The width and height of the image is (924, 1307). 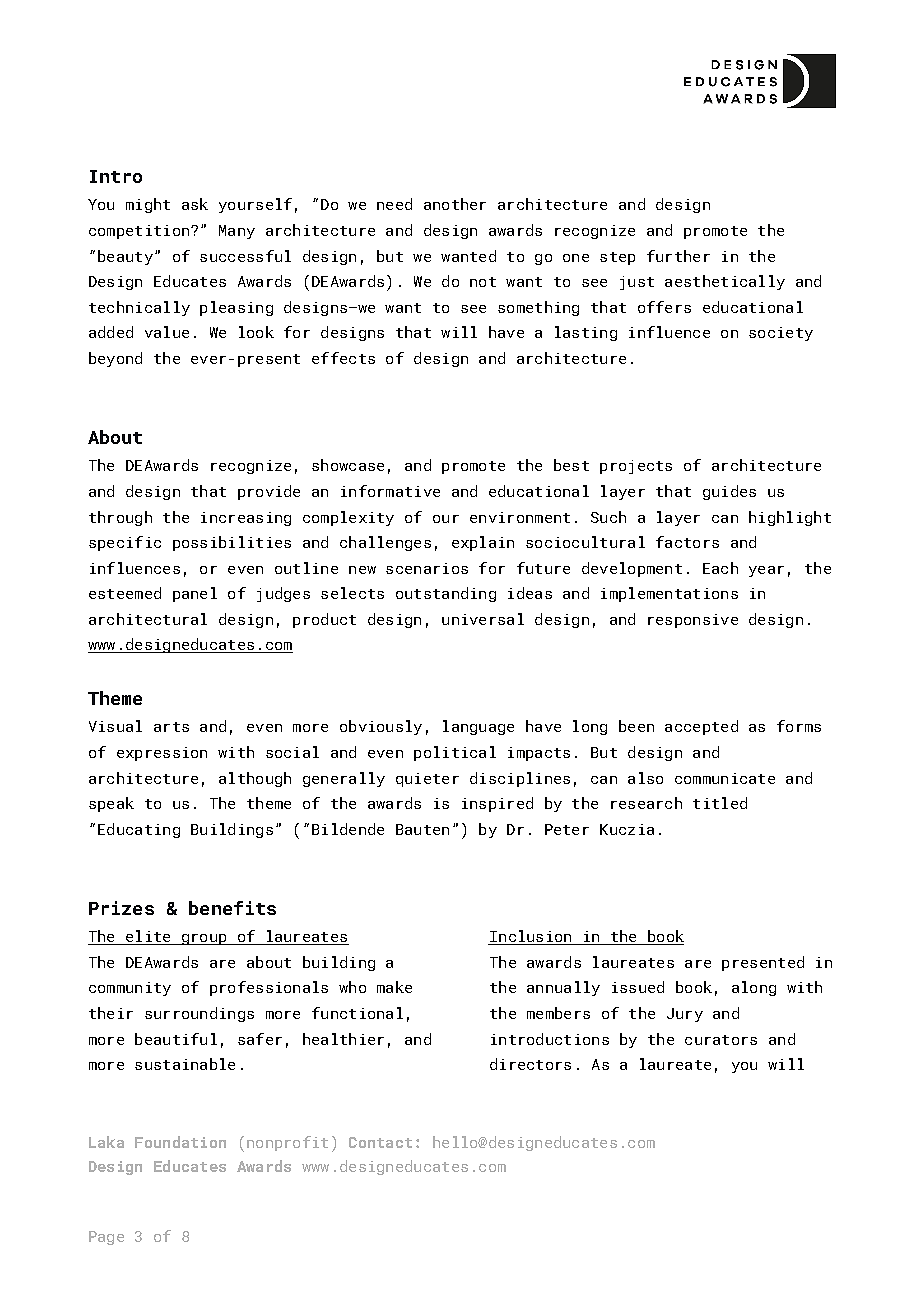 I want to click on Foundation, so click(x=180, y=1142).
